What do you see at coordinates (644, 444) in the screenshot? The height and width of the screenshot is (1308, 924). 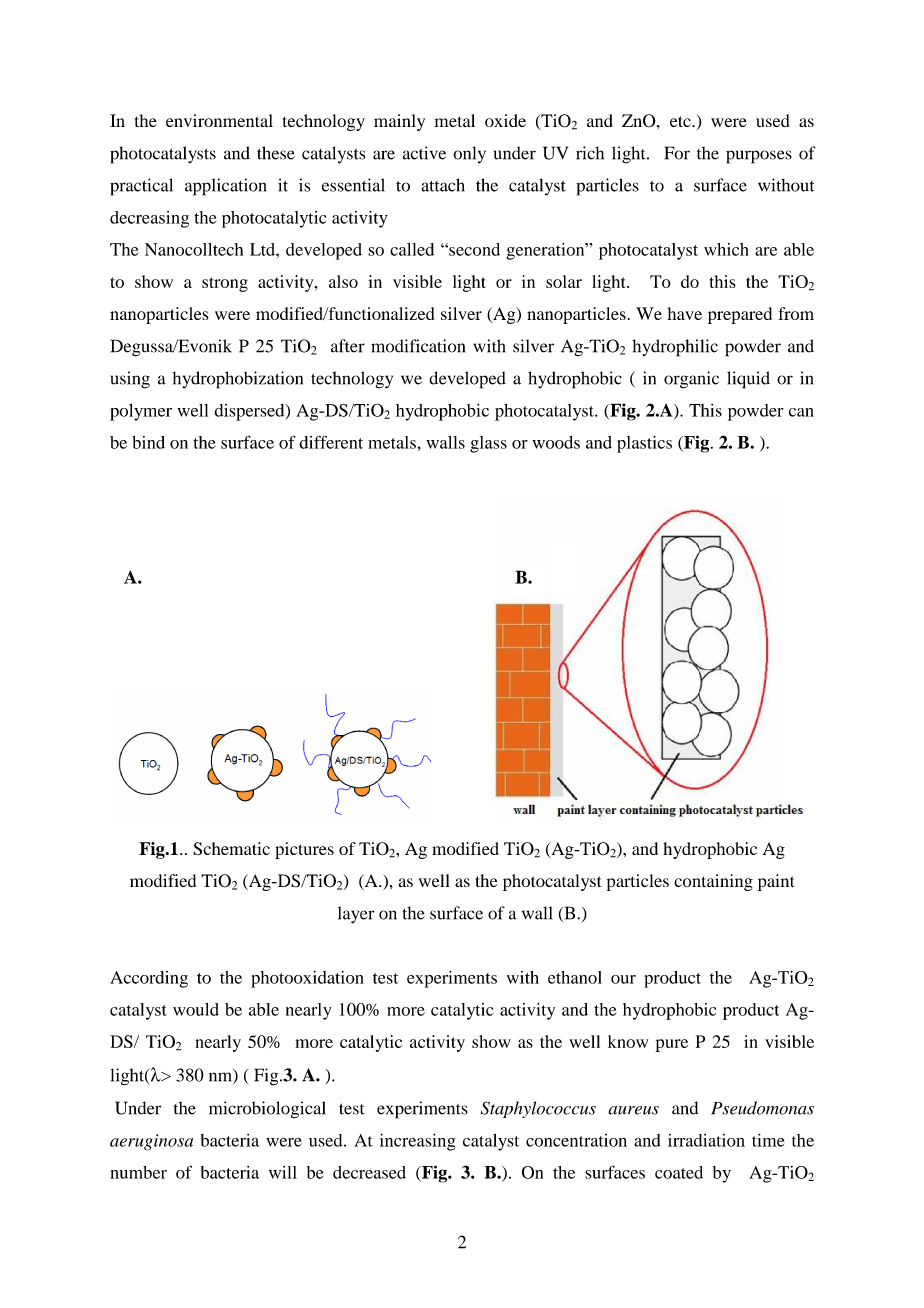 I see `plastics` at bounding box center [644, 444].
